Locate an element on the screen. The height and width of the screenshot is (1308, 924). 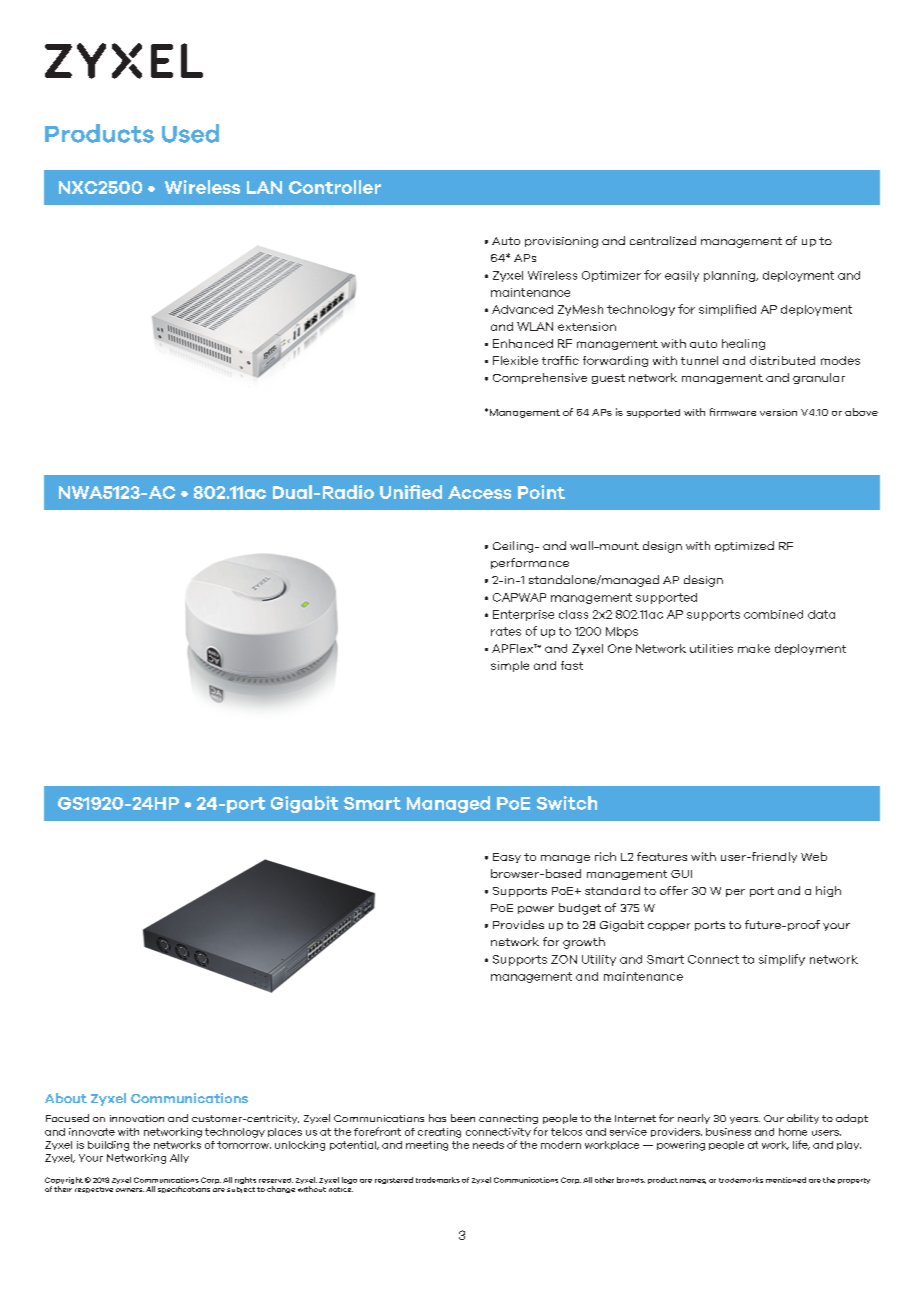
Ally is located at coordinates (179, 1158).
